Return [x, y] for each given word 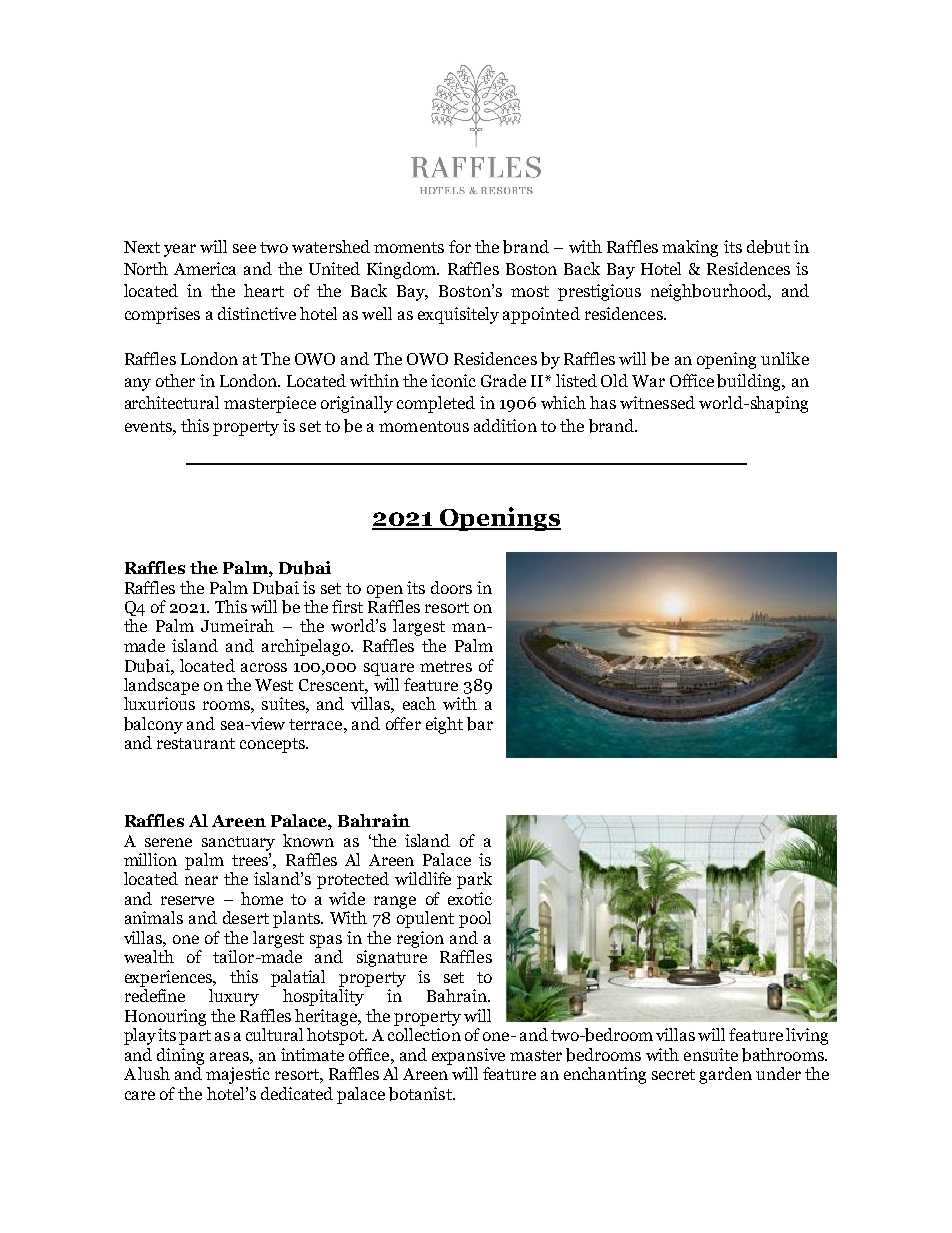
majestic [238, 1075]
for [460, 246]
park [474, 880]
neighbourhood [710, 292]
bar [480, 724]
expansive [468, 1056]
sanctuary [238, 843]
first [347, 606]
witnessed [657, 402]
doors [451, 587]
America [205, 268]
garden [725, 1075]
